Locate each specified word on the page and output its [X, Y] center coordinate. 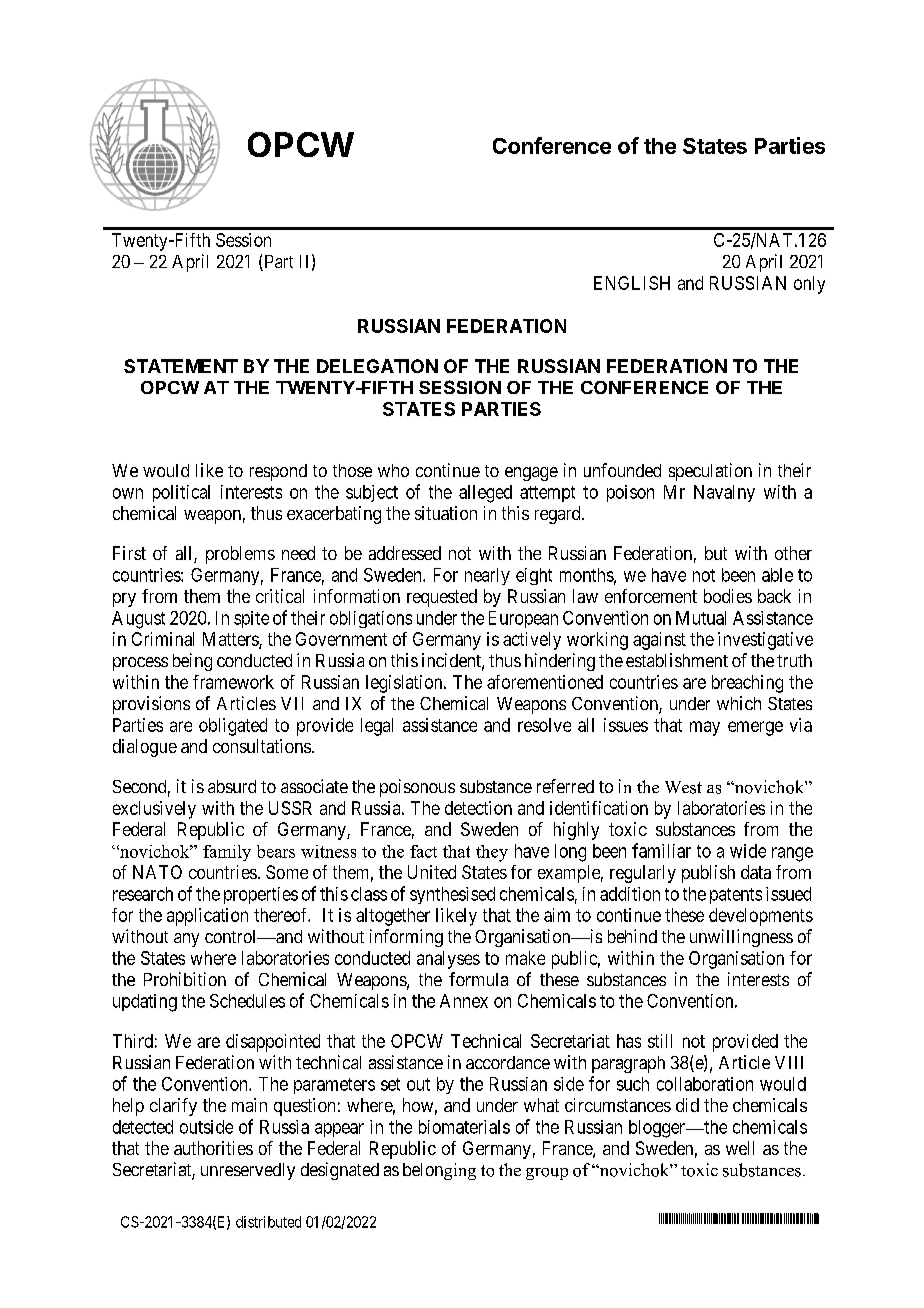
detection [478, 808]
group [547, 1174]
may [705, 728]
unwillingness [741, 938]
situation [446, 513]
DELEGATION [377, 366]
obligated [233, 727]
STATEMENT [181, 366]
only [809, 285]
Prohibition [185, 979]
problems [240, 555]
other [793, 553]
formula [478, 979]
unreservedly [248, 1171]
